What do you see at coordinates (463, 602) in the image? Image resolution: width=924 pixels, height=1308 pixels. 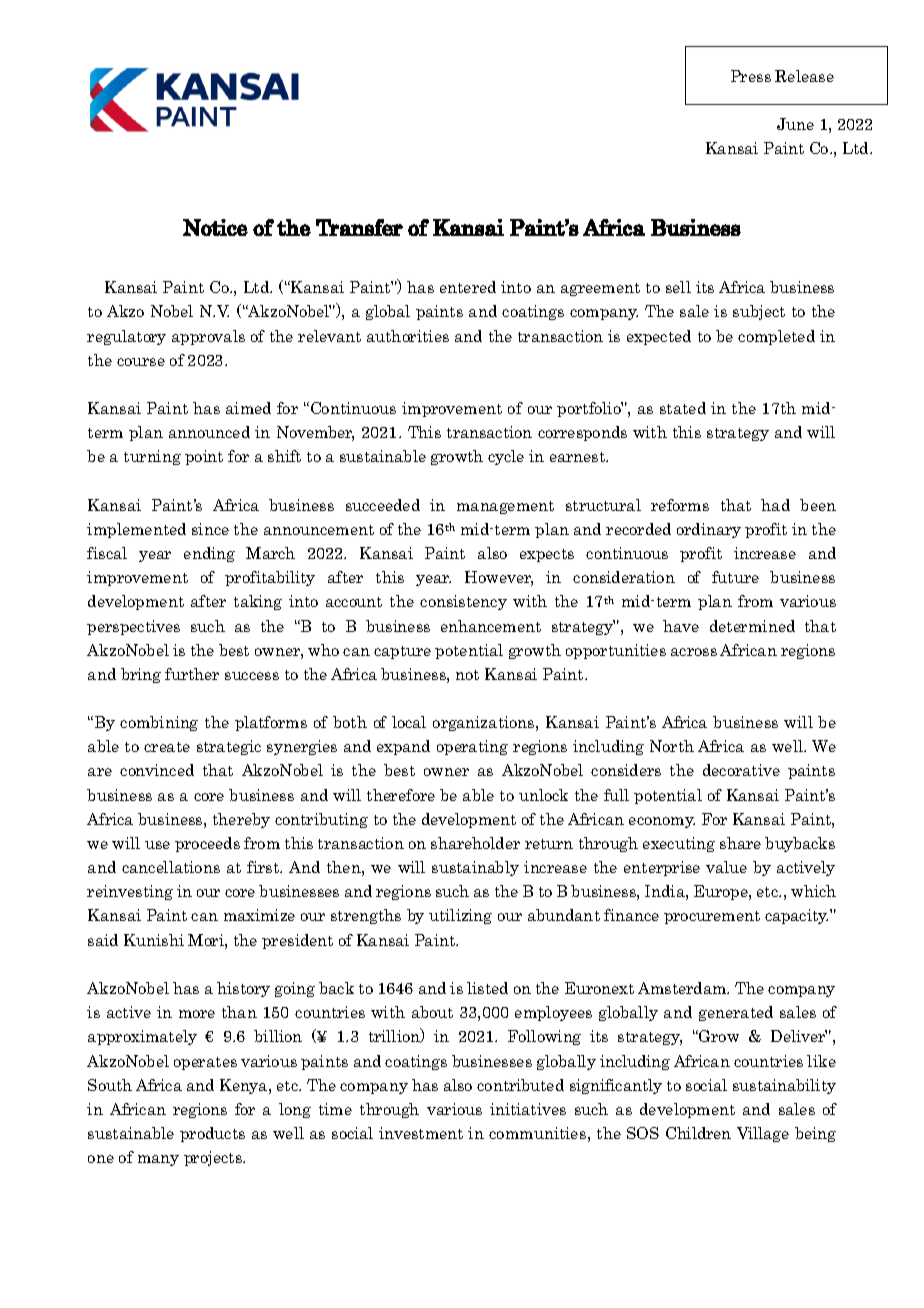 I see `consistency` at bounding box center [463, 602].
